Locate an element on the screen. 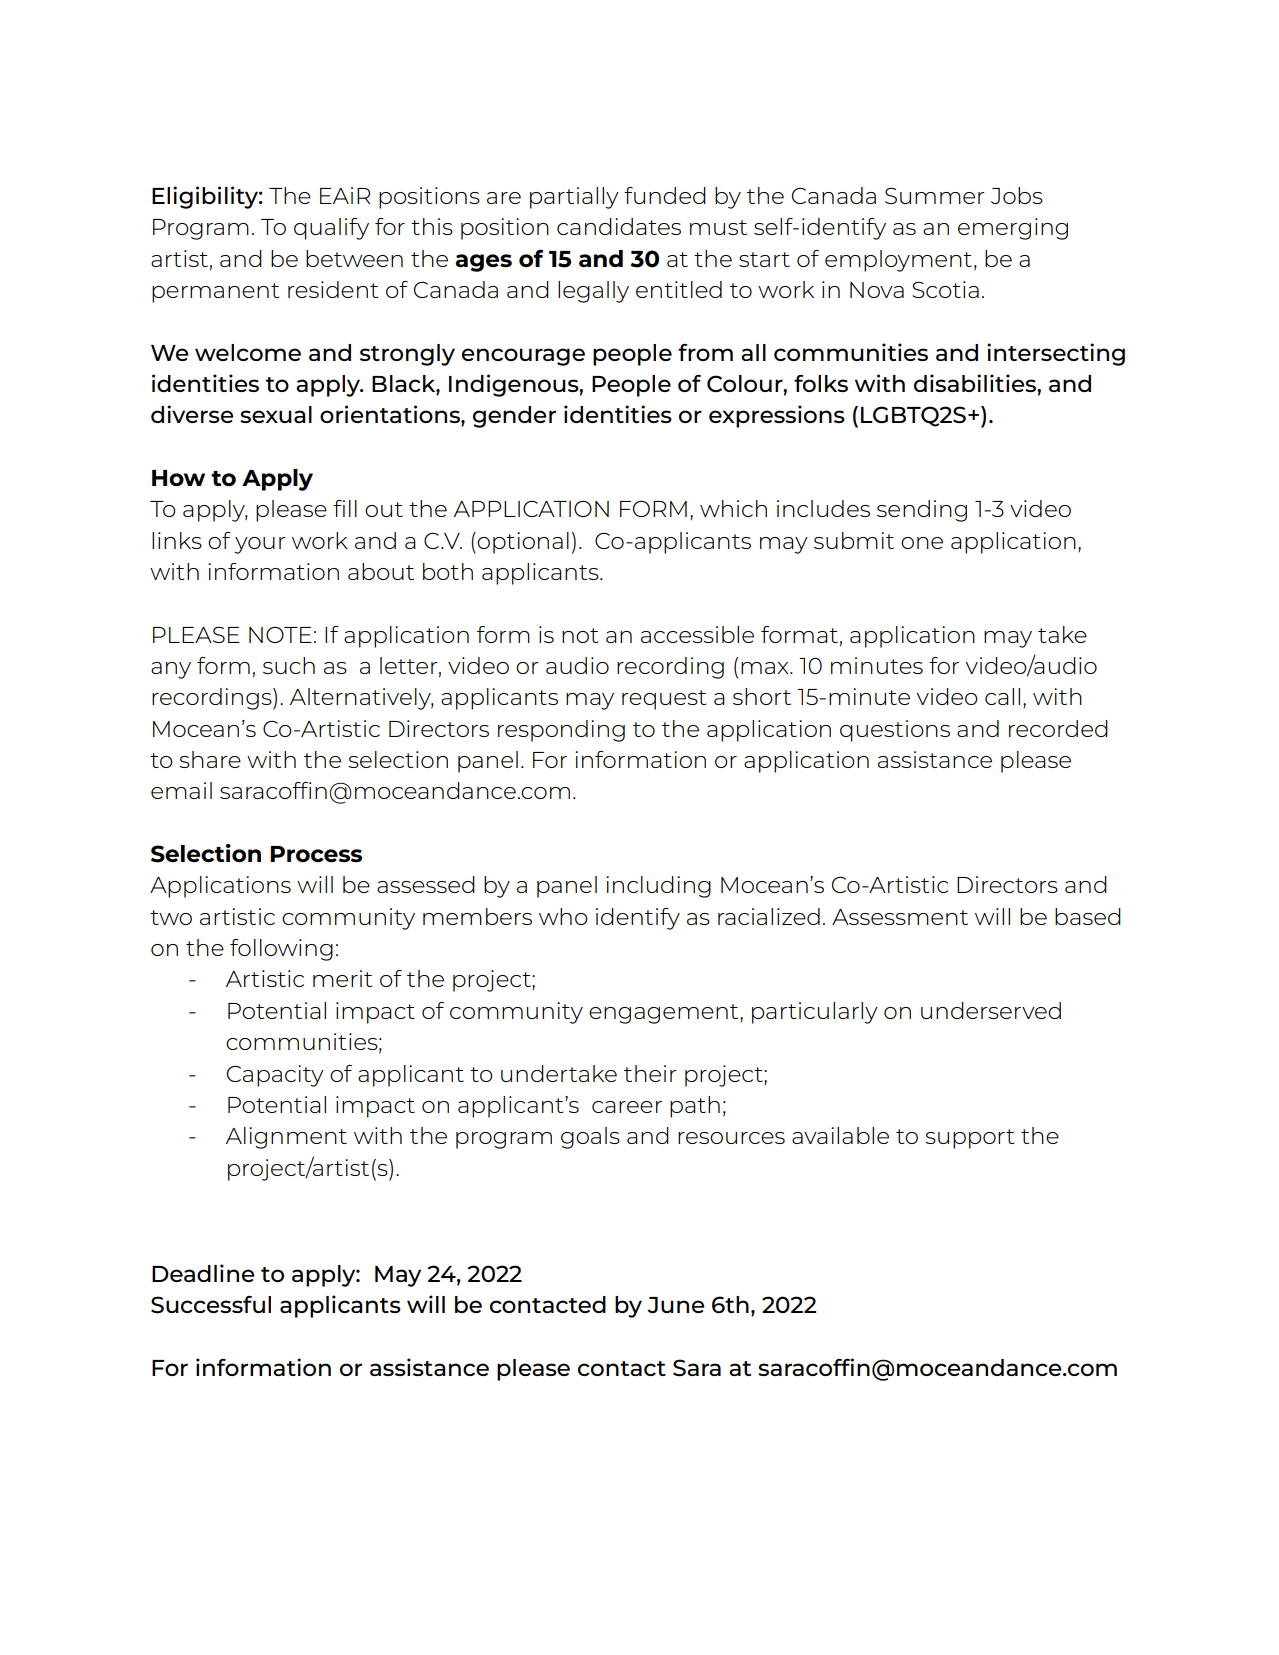  Capacity is located at coordinates (275, 1076).
